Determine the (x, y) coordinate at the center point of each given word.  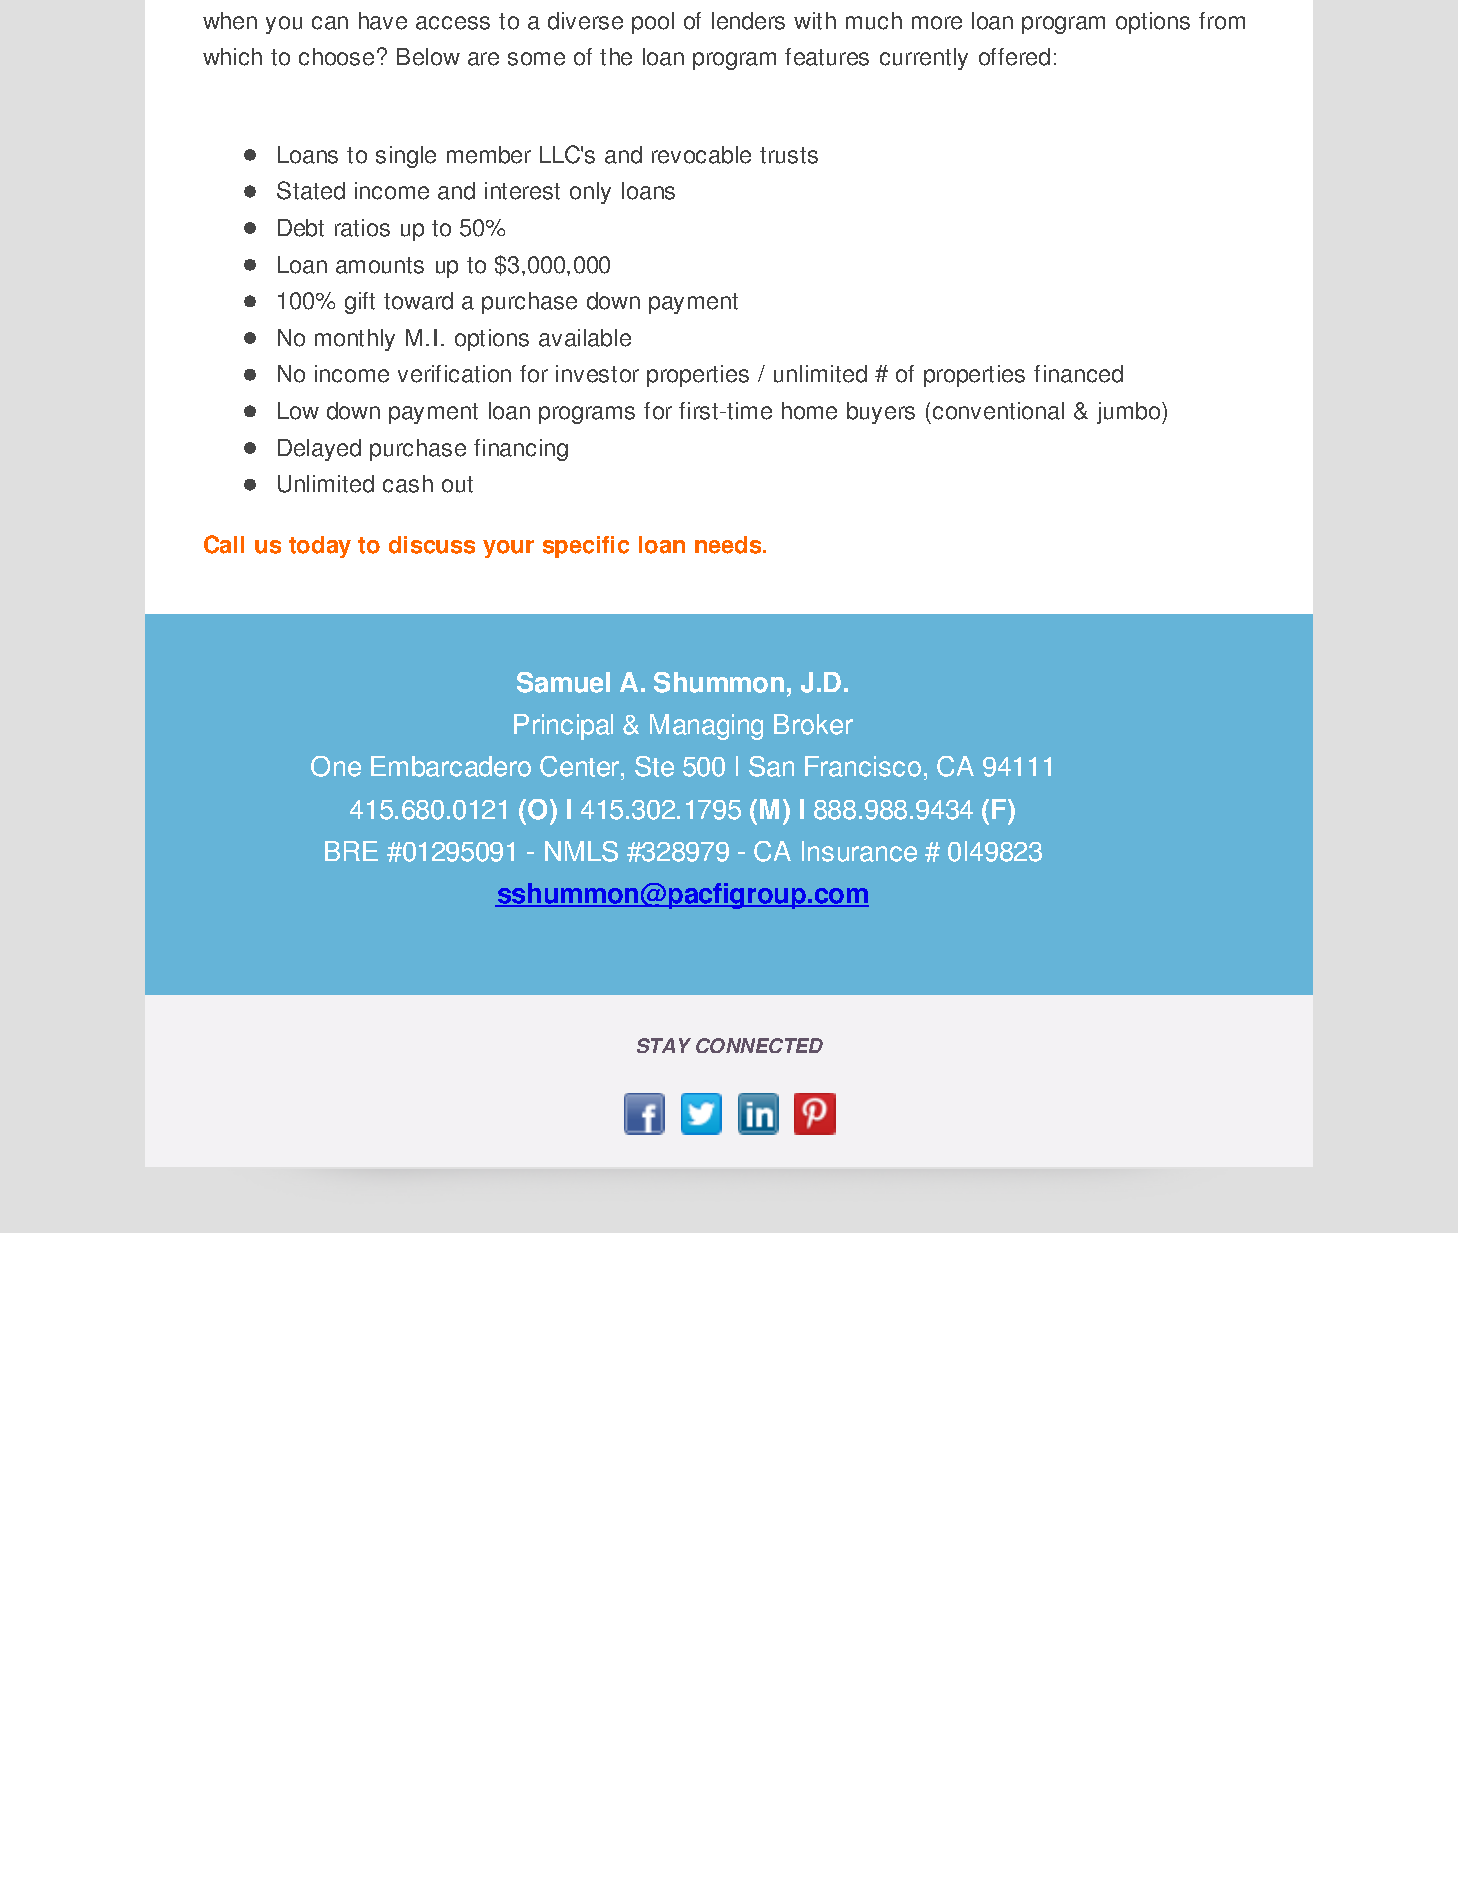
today (320, 547)
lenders (748, 21)
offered (1014, 57)
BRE (351, 851)
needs (729, 545)
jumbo (1130, 413)
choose (336, 57)
